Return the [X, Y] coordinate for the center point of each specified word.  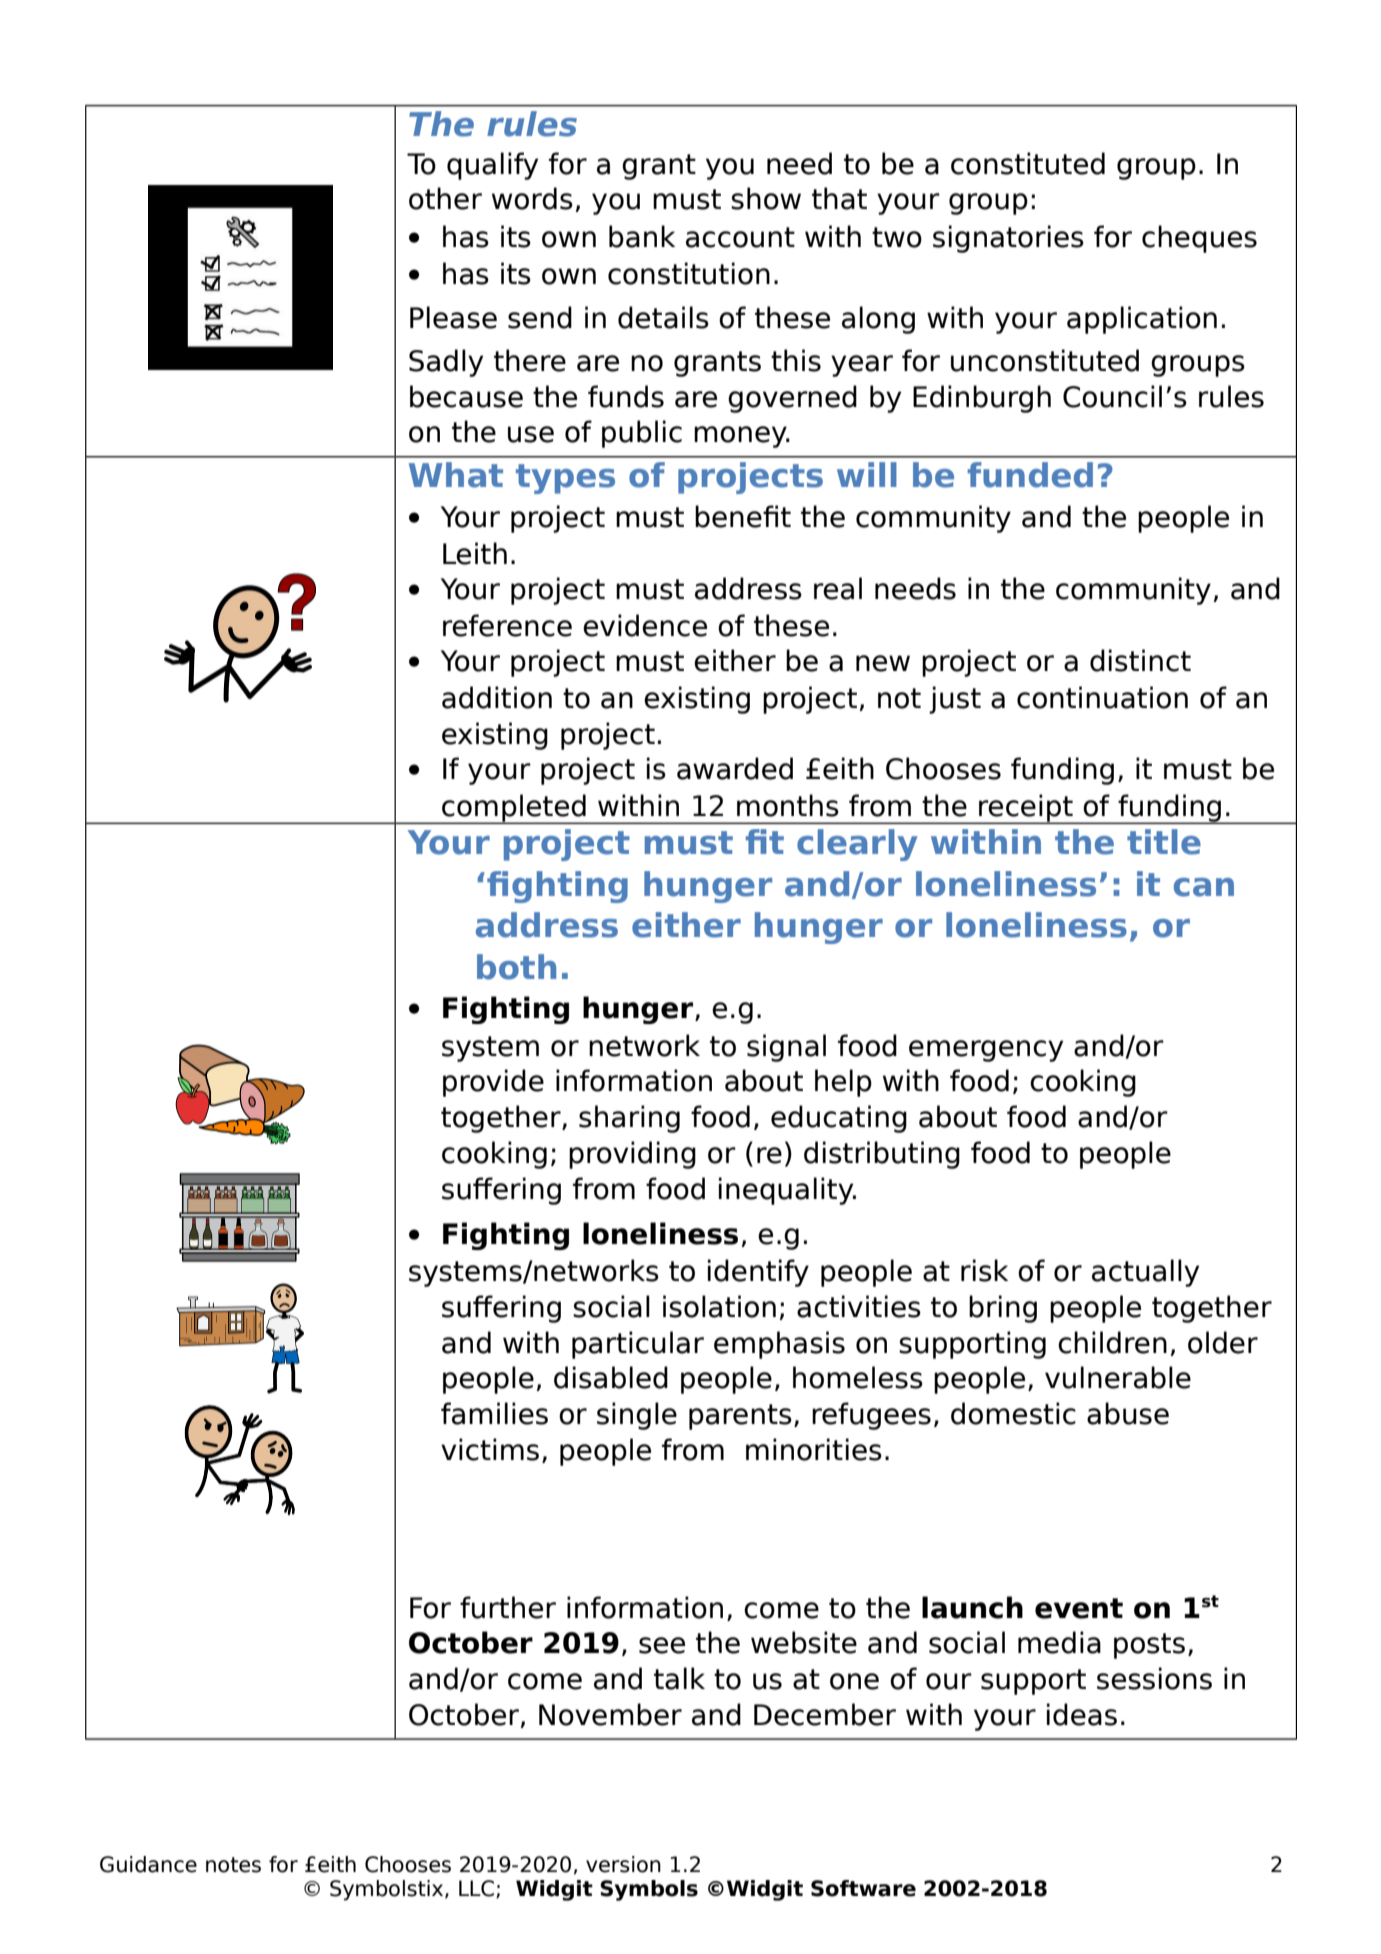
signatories [1008, 239]
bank [642, 236]
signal [786, 1048]
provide [493, 1083]
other [445, 198]
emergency [986, 1051]
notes [233, 1865]
